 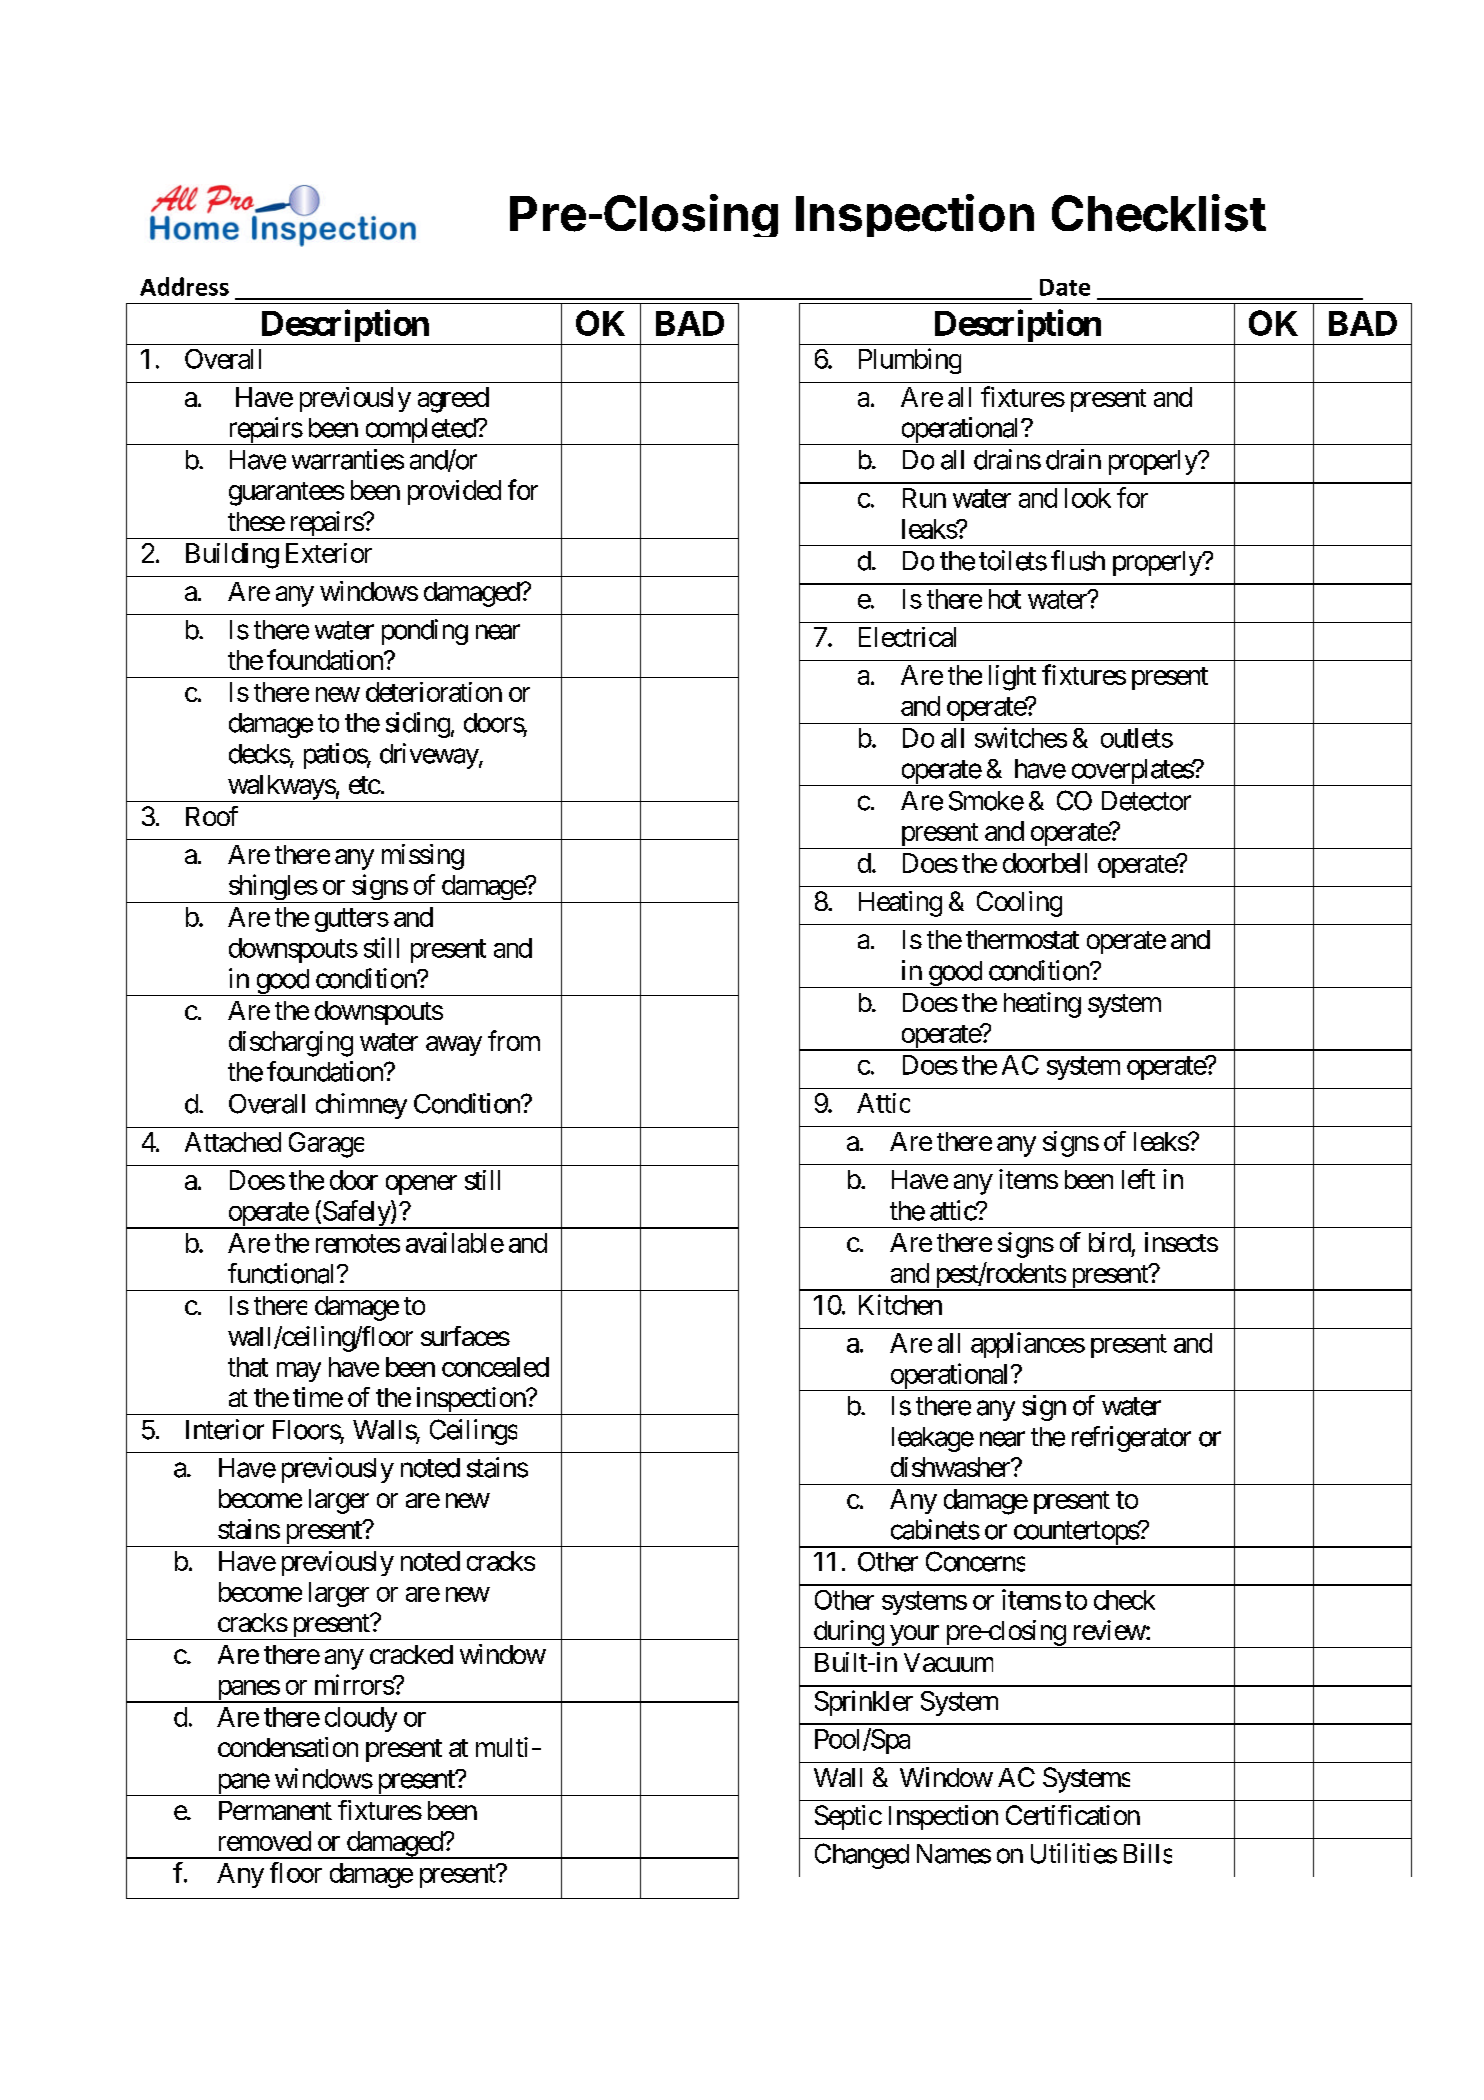 What do you see at coordinates (1073, 1815) in the screenshot?
I see `Certification` at bounding box center [1073, 1815].
